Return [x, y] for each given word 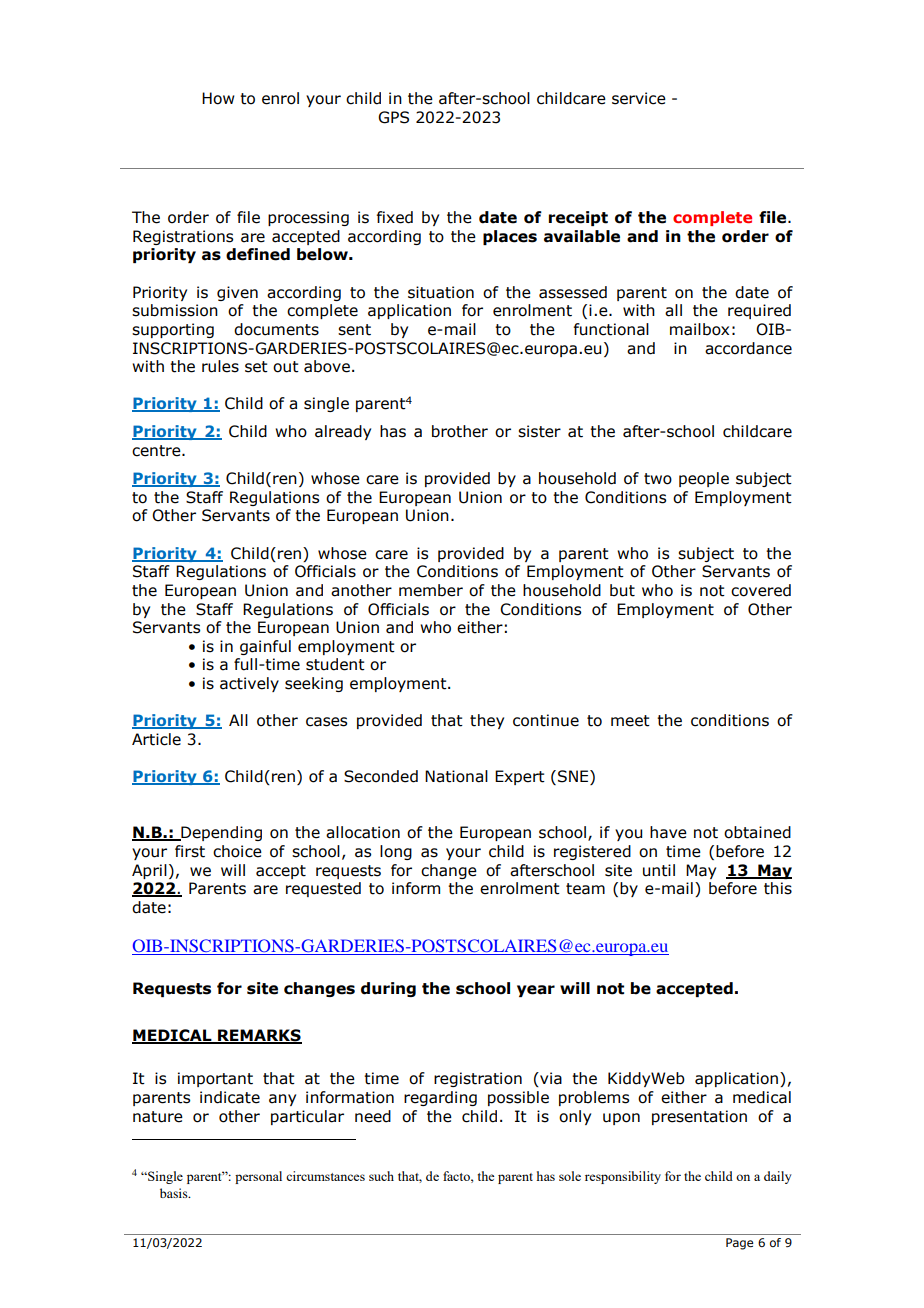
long [396, 852]
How [218, 98]
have [668, 832]
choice [237, 851]
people [704, 479]
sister [539, 431]
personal [258, 1177]
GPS [393, 117]
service [639, 98]
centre [157, 451]
